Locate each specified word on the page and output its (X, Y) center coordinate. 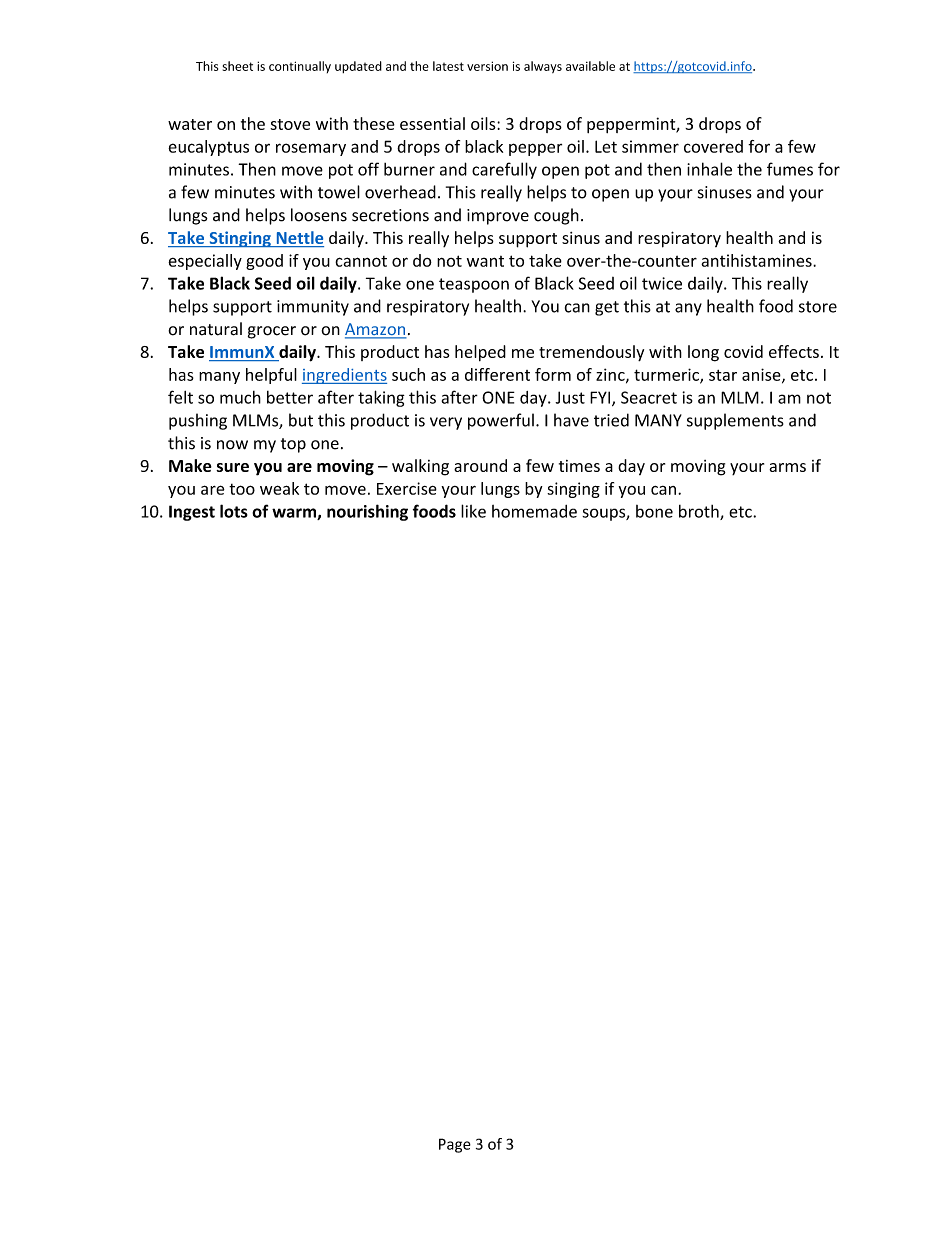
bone (654, 511)
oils (484, 123)
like (473, 511)
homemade (534, 511)
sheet (238, 66)
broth (700, 512)
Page (455, 1145)
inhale (709, 169)
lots (234, 511)
